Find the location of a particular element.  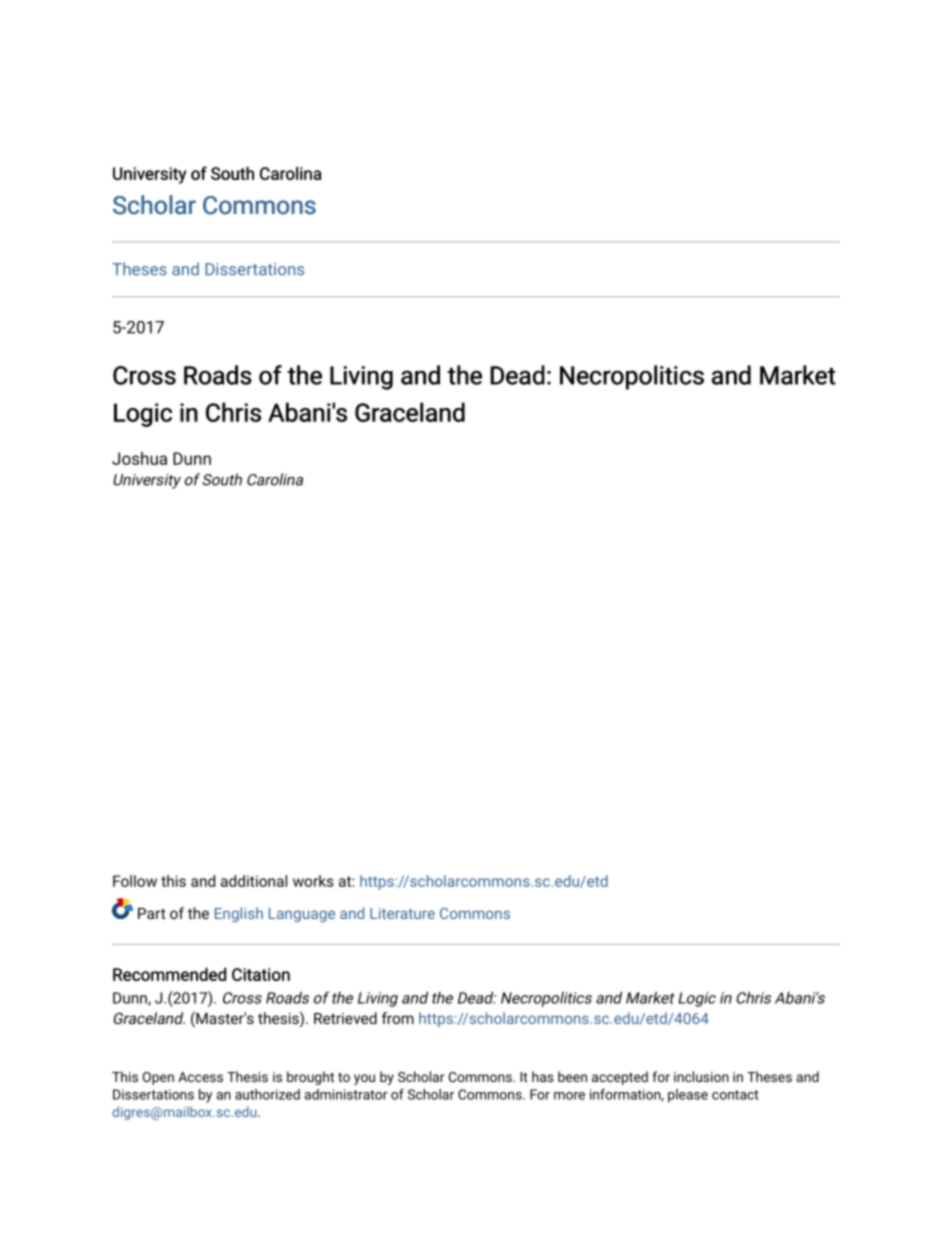

Part is located at coordinates (152, 913).
